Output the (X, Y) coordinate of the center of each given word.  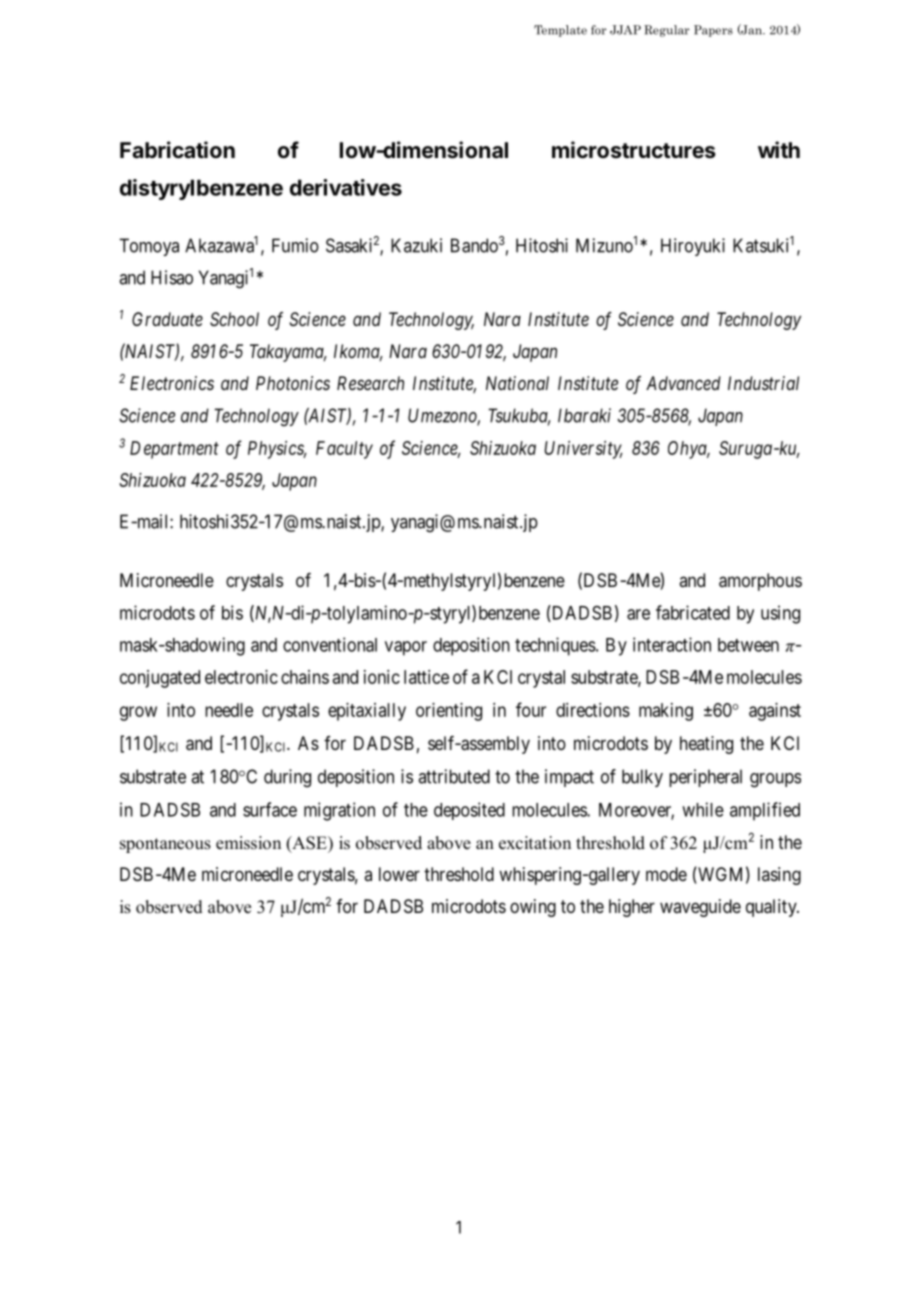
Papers (713, 31)
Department (174, 450)
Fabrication (177, 150)
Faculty (344, 450)
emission (248, 843)
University (583, 450)
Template (560, 31)
